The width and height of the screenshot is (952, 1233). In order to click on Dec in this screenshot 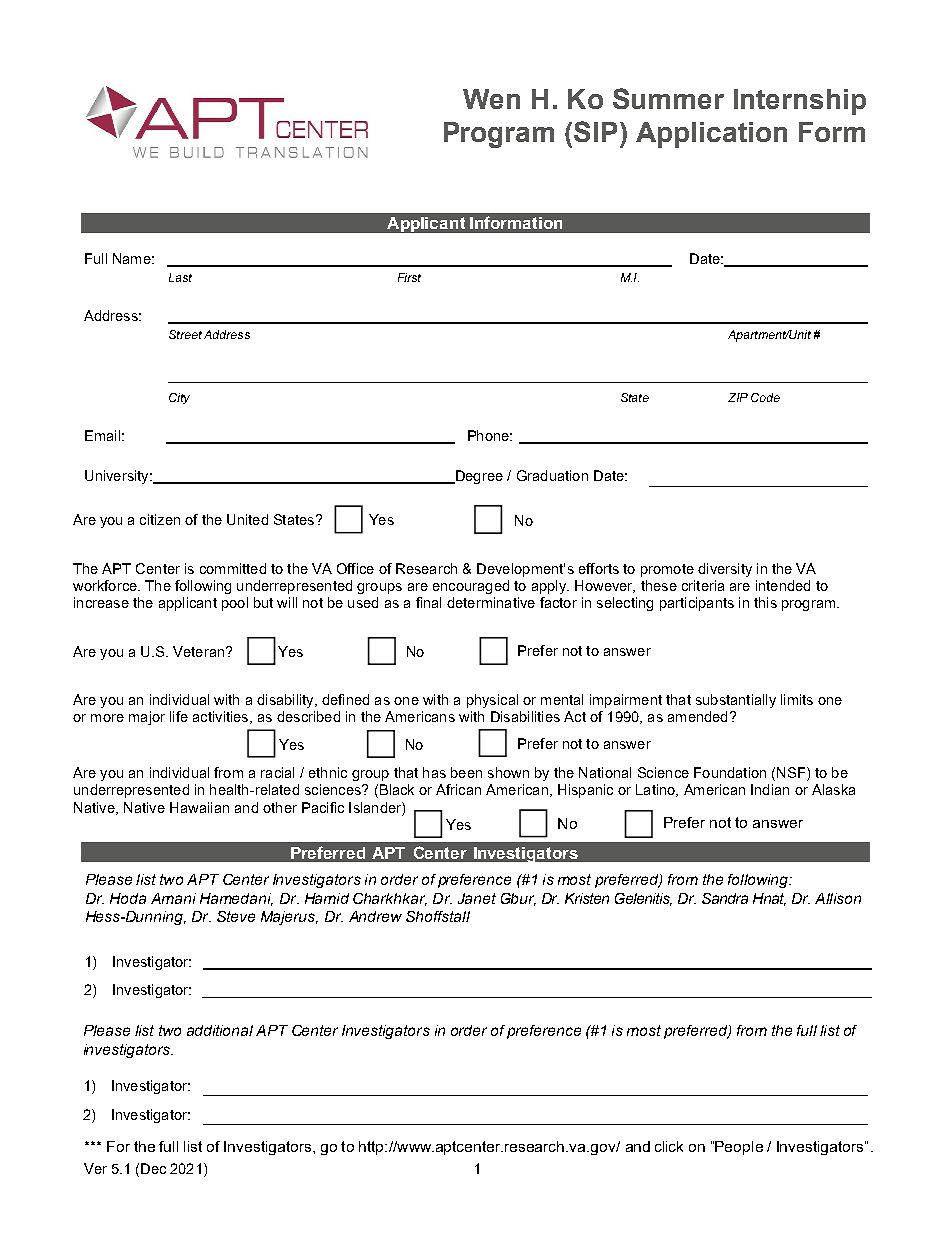, I will do `click(153, 1168)`.
